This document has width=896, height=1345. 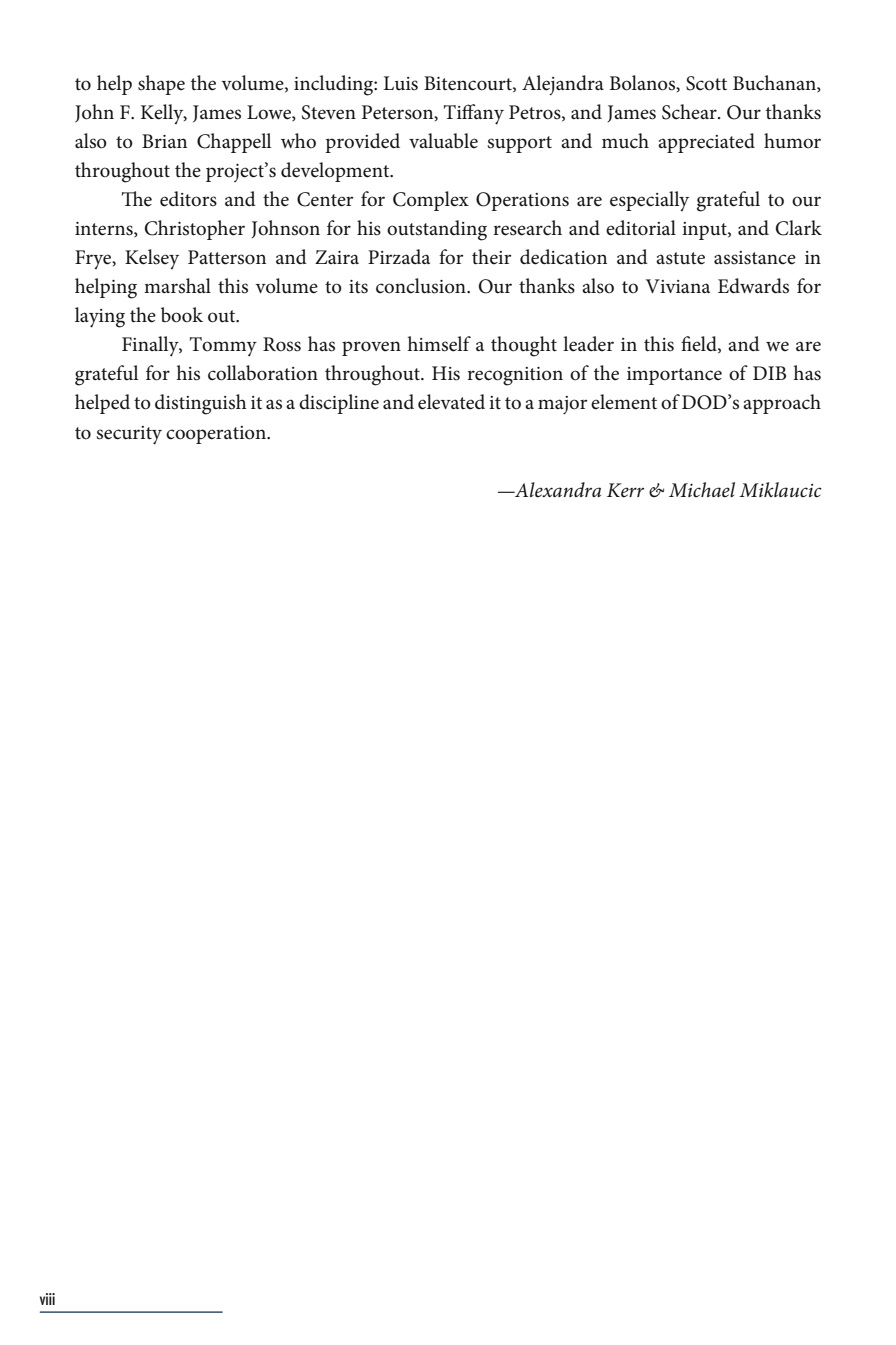 I want to click on Michael, so click(x=702, y=490).
